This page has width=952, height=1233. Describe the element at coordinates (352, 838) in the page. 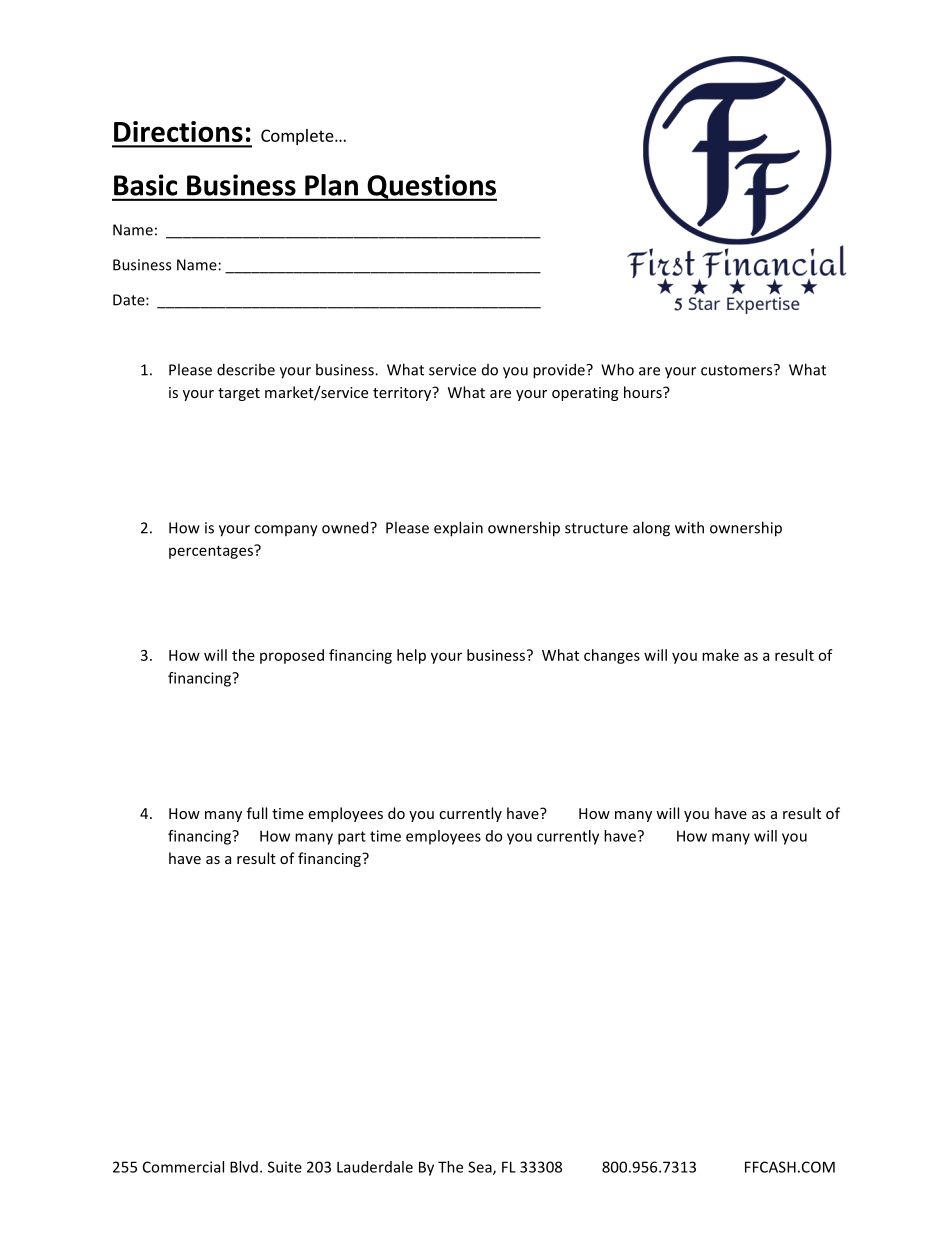

I see `part` at that location.
